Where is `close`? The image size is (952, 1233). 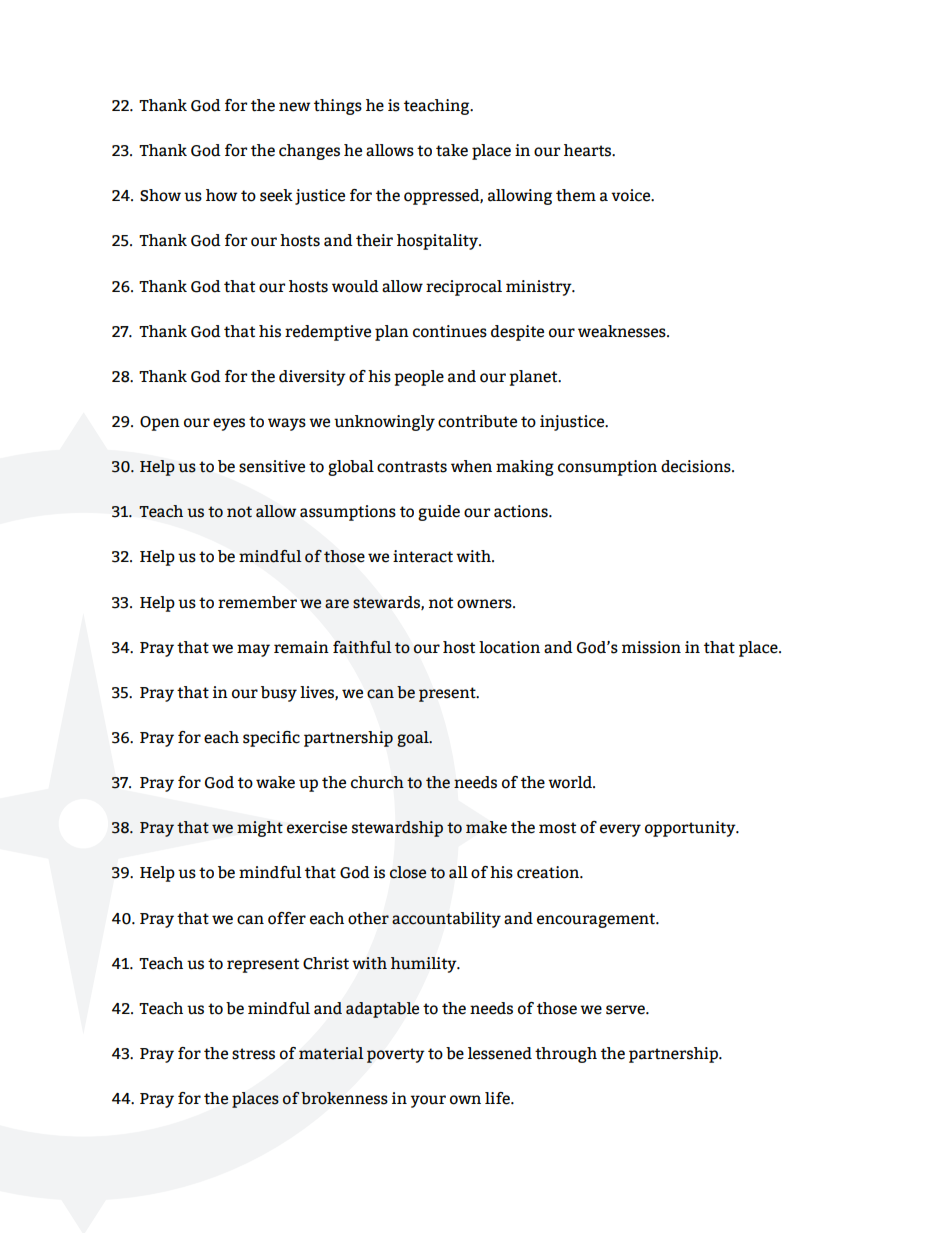
close is located at coordinates (408, 872).
